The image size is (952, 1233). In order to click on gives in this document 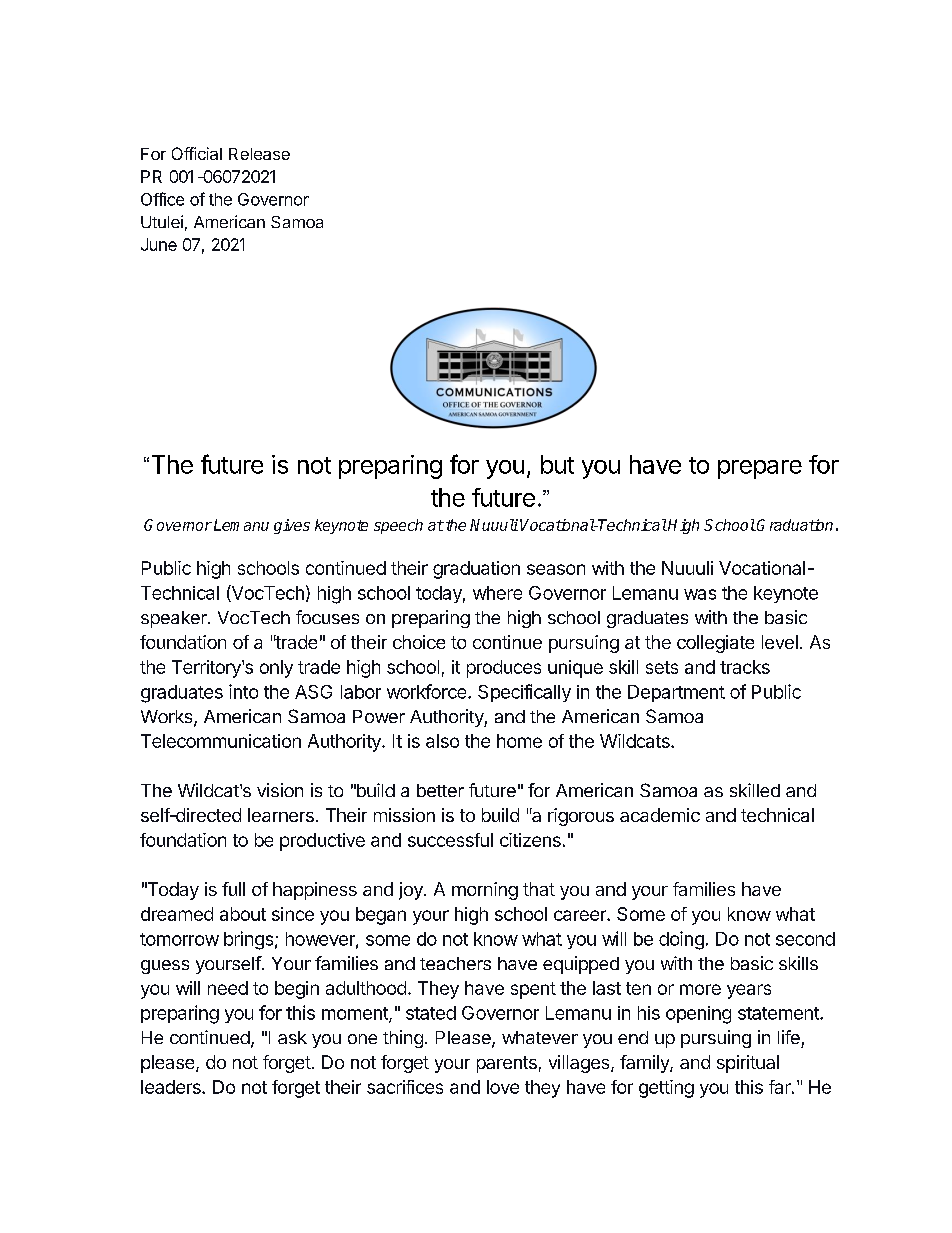, I will do `click(292, 526)`.
